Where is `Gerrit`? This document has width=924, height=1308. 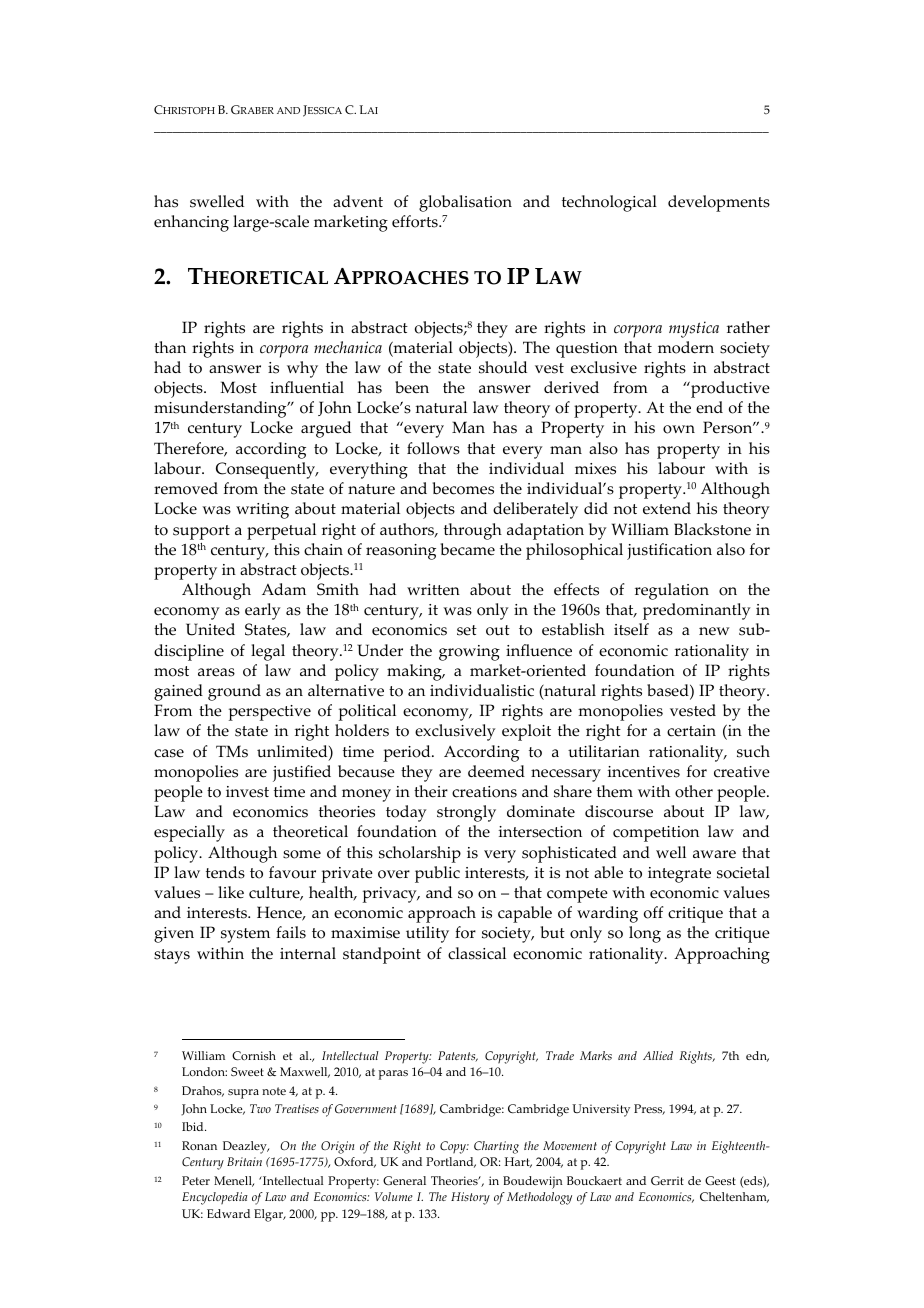
Gerrit is located at coordinates (667, 1180).
